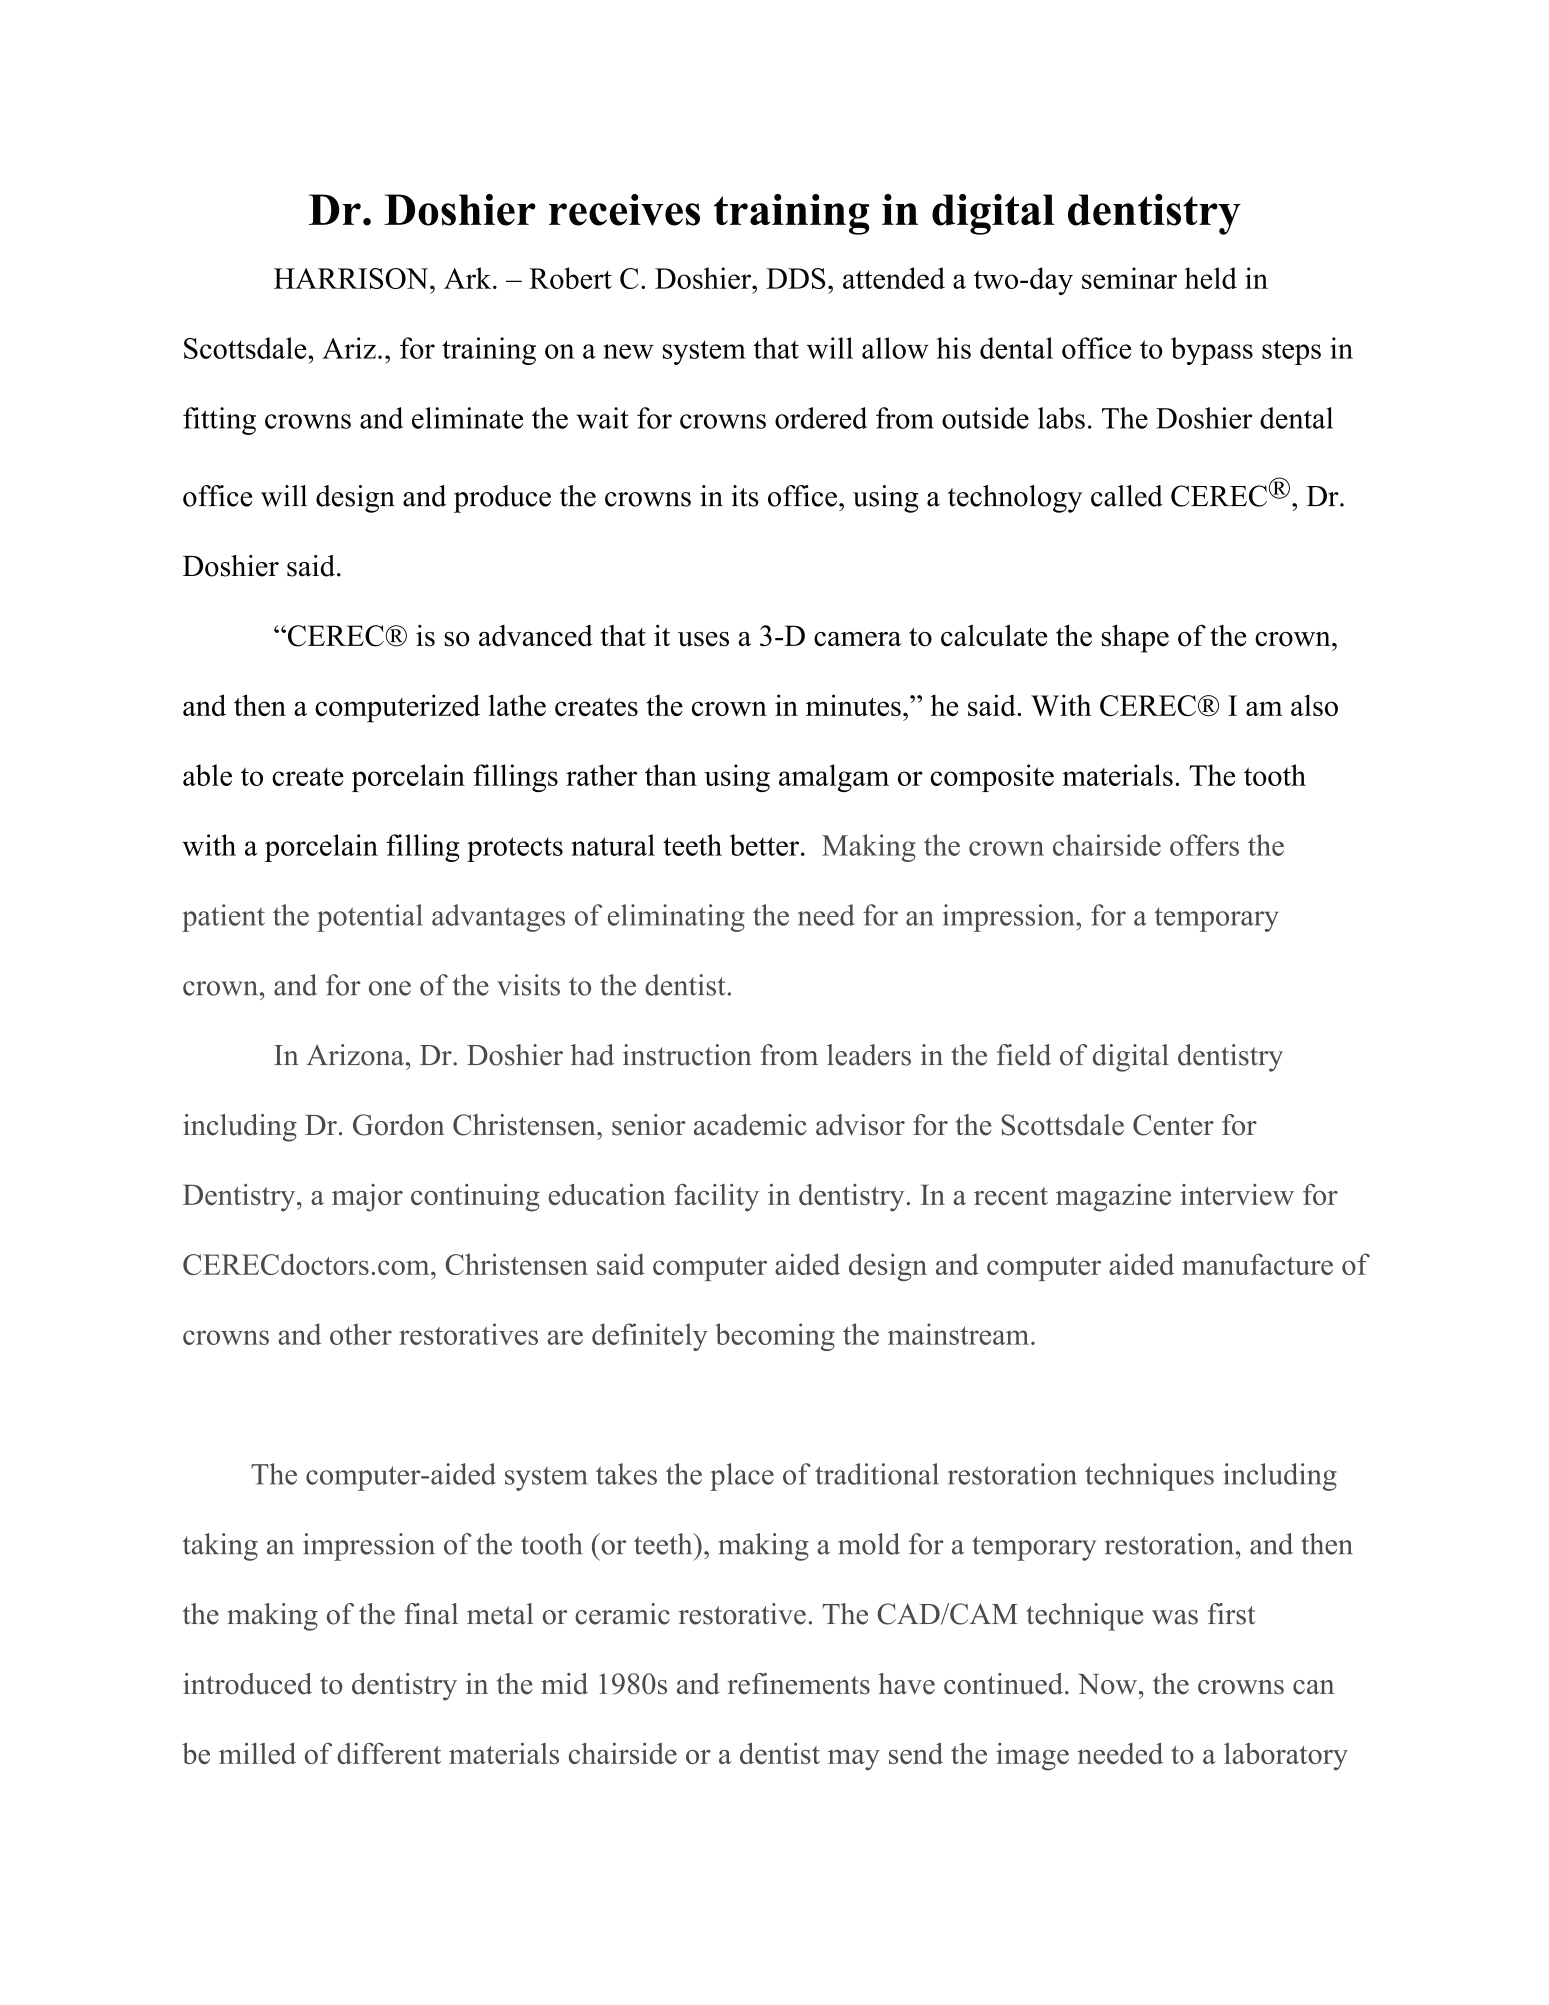  What do you see at coordinates (536, 636) in the screenshot?
I see `advanced` at bounding box center [536, 636].
